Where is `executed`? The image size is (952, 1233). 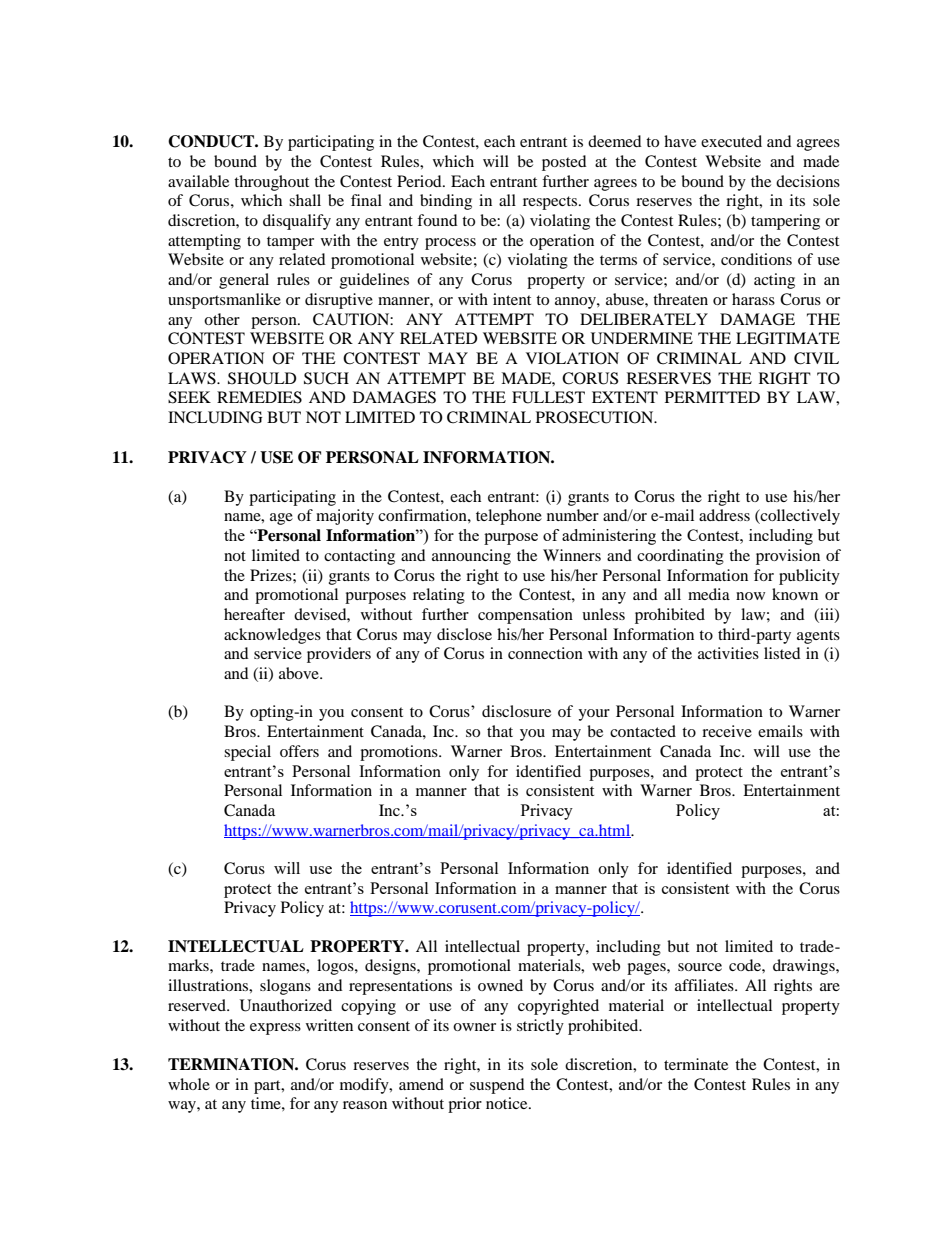
executed is located at coordinates (731, 141).
